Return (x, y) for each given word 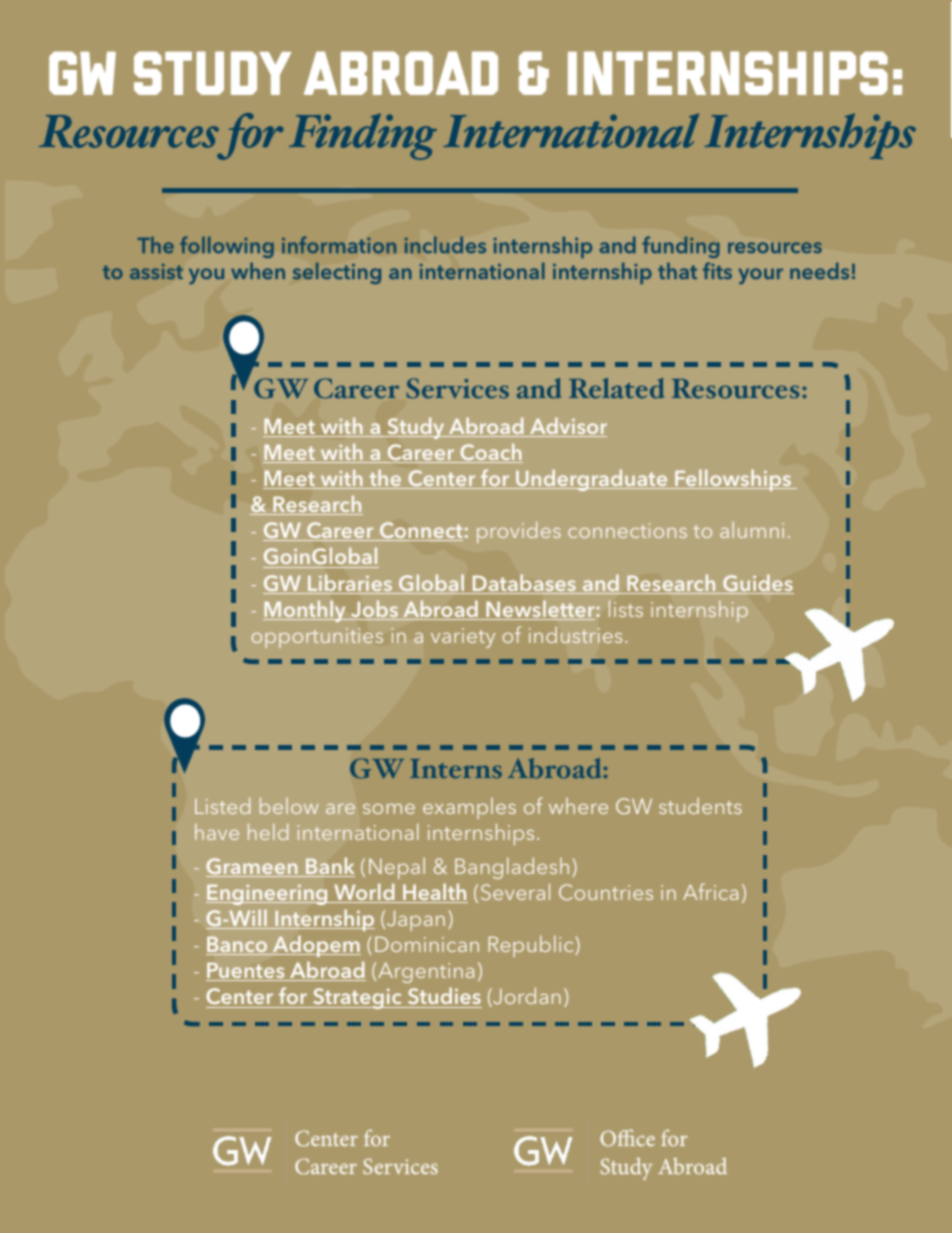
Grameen (253, 867)
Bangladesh (512, 868)
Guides (757, 584)
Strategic (357, 998)
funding (681, 247)
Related (616, 388)
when (258, 270)
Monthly (305, 611)
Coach (490, 453)
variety (463, 638)
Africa (710, 891)
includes (445, 245)
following (227, 247)
